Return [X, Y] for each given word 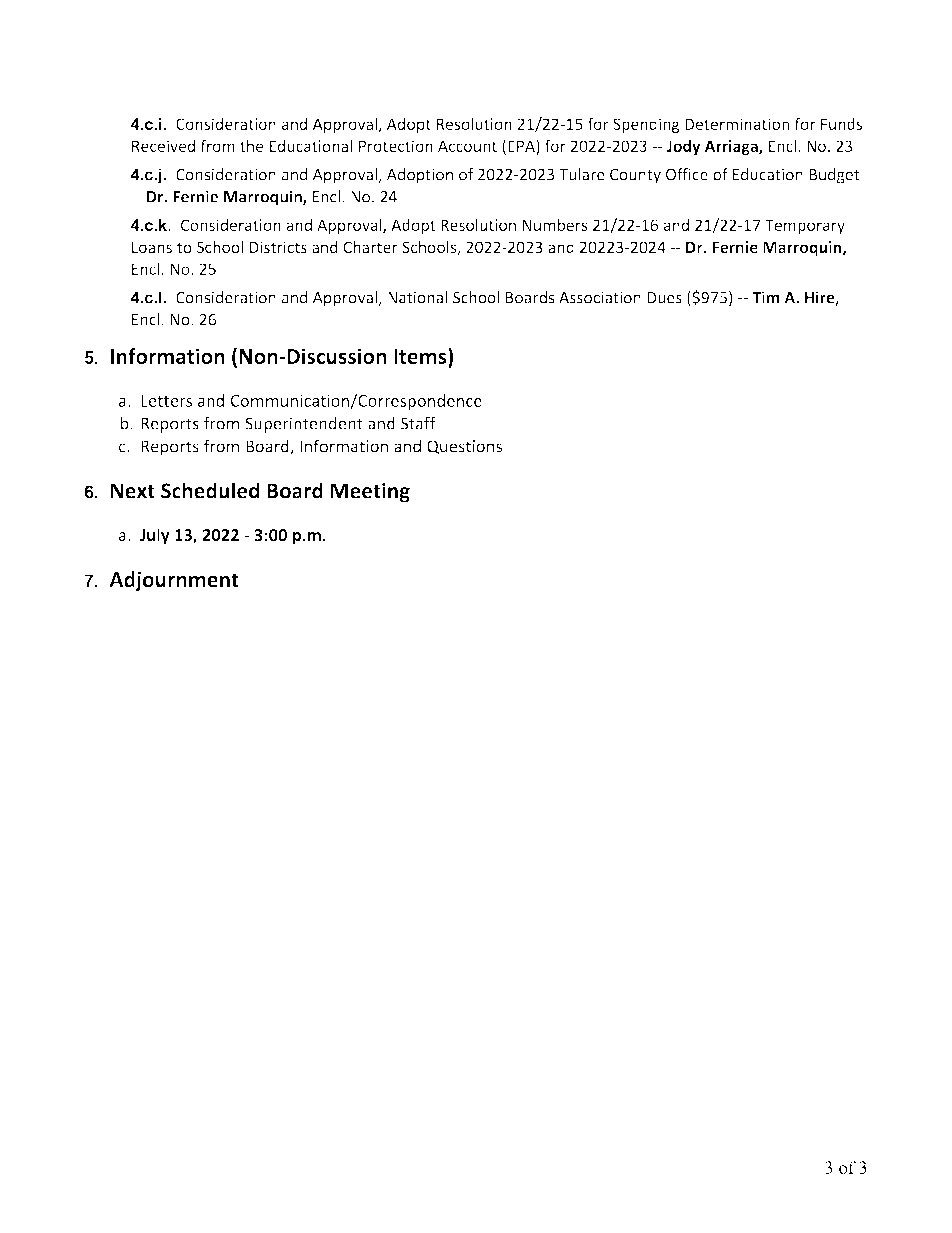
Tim [766, 297]
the [251, 145]
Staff [418, 423]
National [417, 297]
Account [467, 146]
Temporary [805, 226]
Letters [166, 401]
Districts [278, 247]
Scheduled [210, 490]
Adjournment [174, 581]
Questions [464, 447]
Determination [737, 124]
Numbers [555, 224]
